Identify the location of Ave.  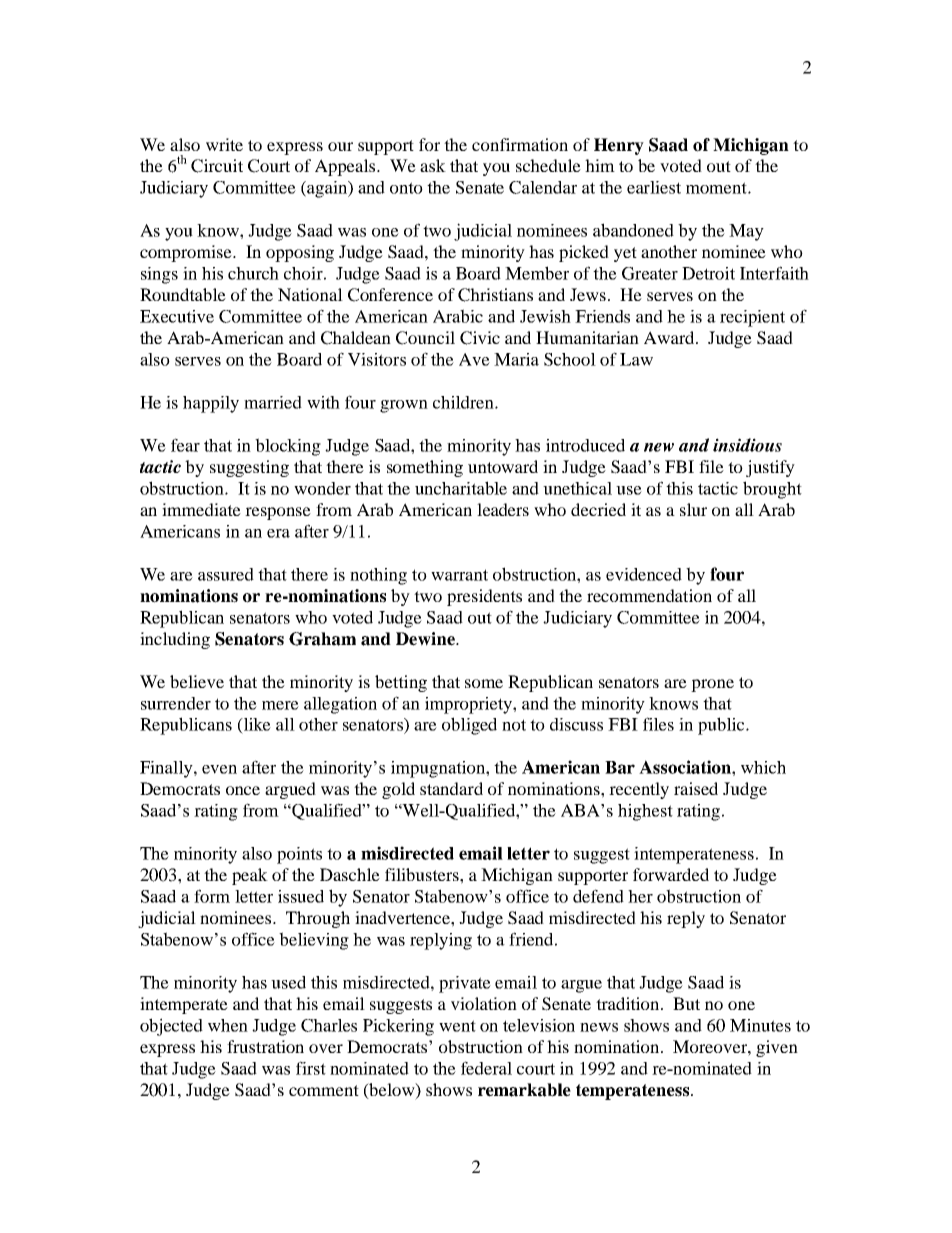
(474, 359).
